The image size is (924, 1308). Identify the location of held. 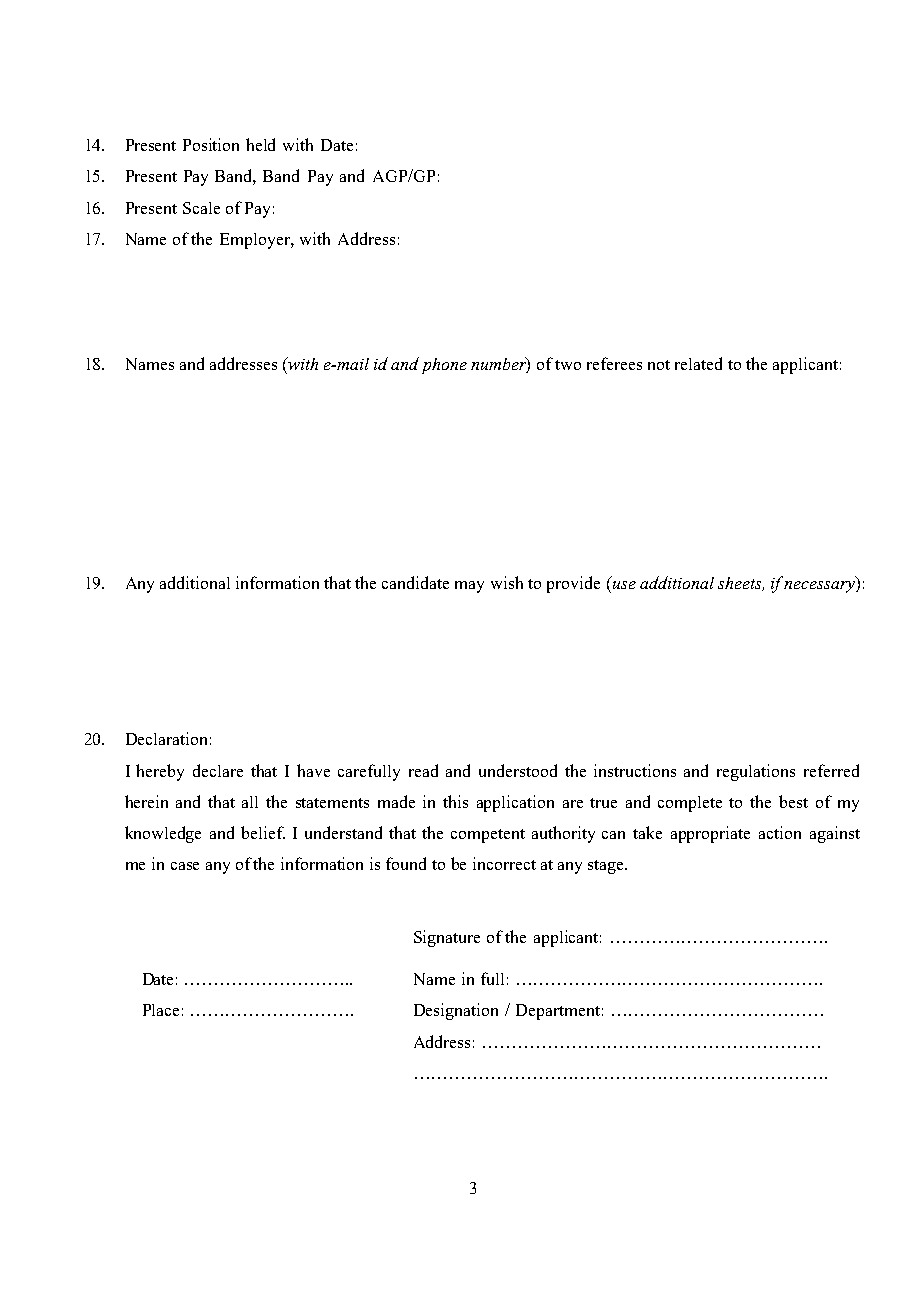
(260, 144).
